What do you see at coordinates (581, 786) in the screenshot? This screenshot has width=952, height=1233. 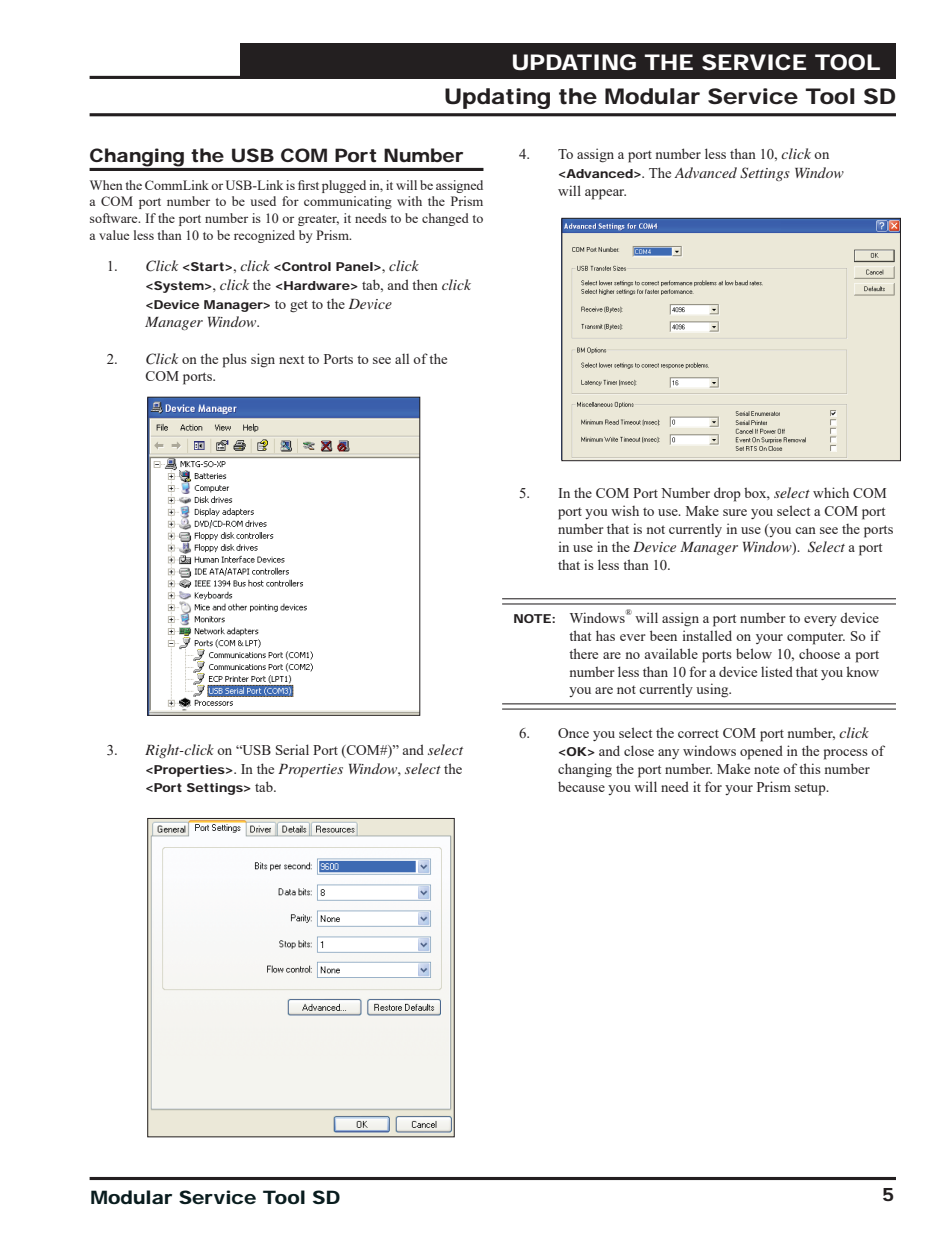 I see `because` at bounding box center [581, 786].
